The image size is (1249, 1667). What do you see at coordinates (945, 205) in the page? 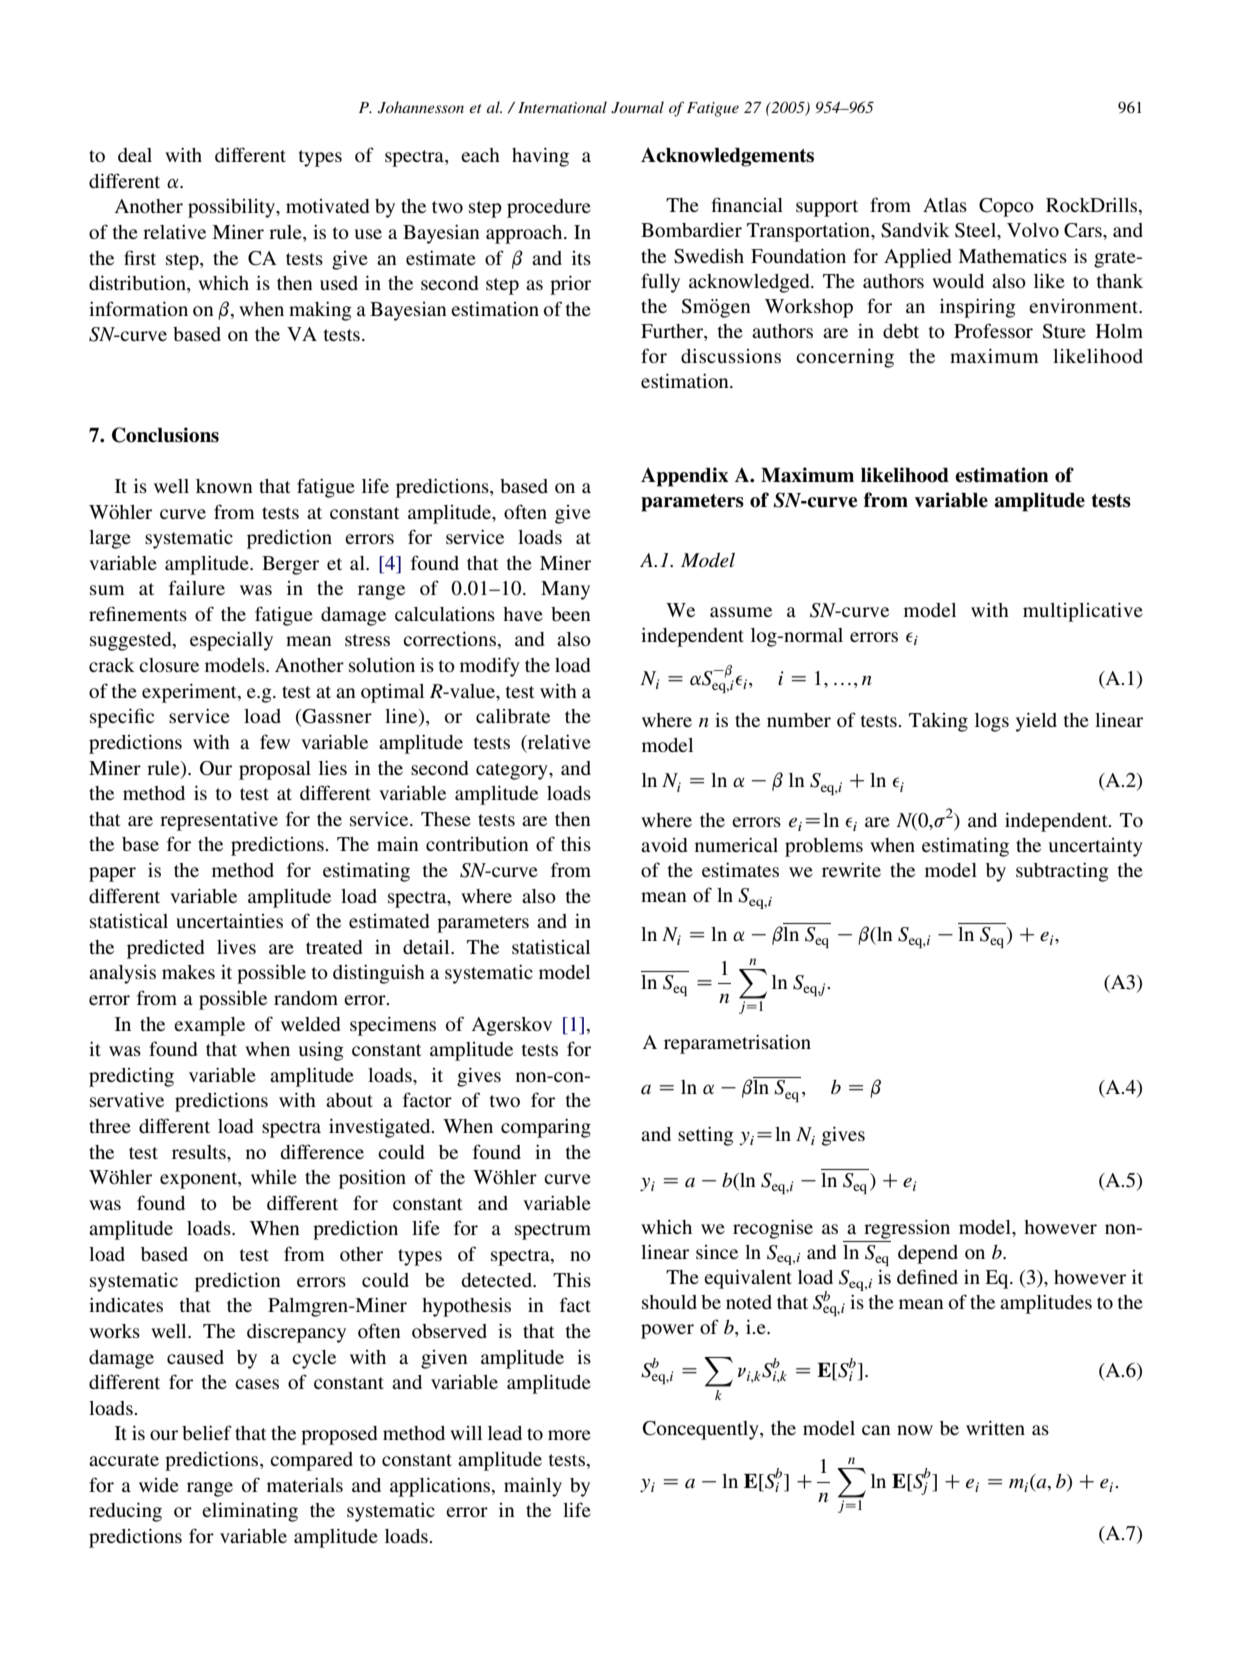
I see `Atlas` at bounding box center [945, 205].
